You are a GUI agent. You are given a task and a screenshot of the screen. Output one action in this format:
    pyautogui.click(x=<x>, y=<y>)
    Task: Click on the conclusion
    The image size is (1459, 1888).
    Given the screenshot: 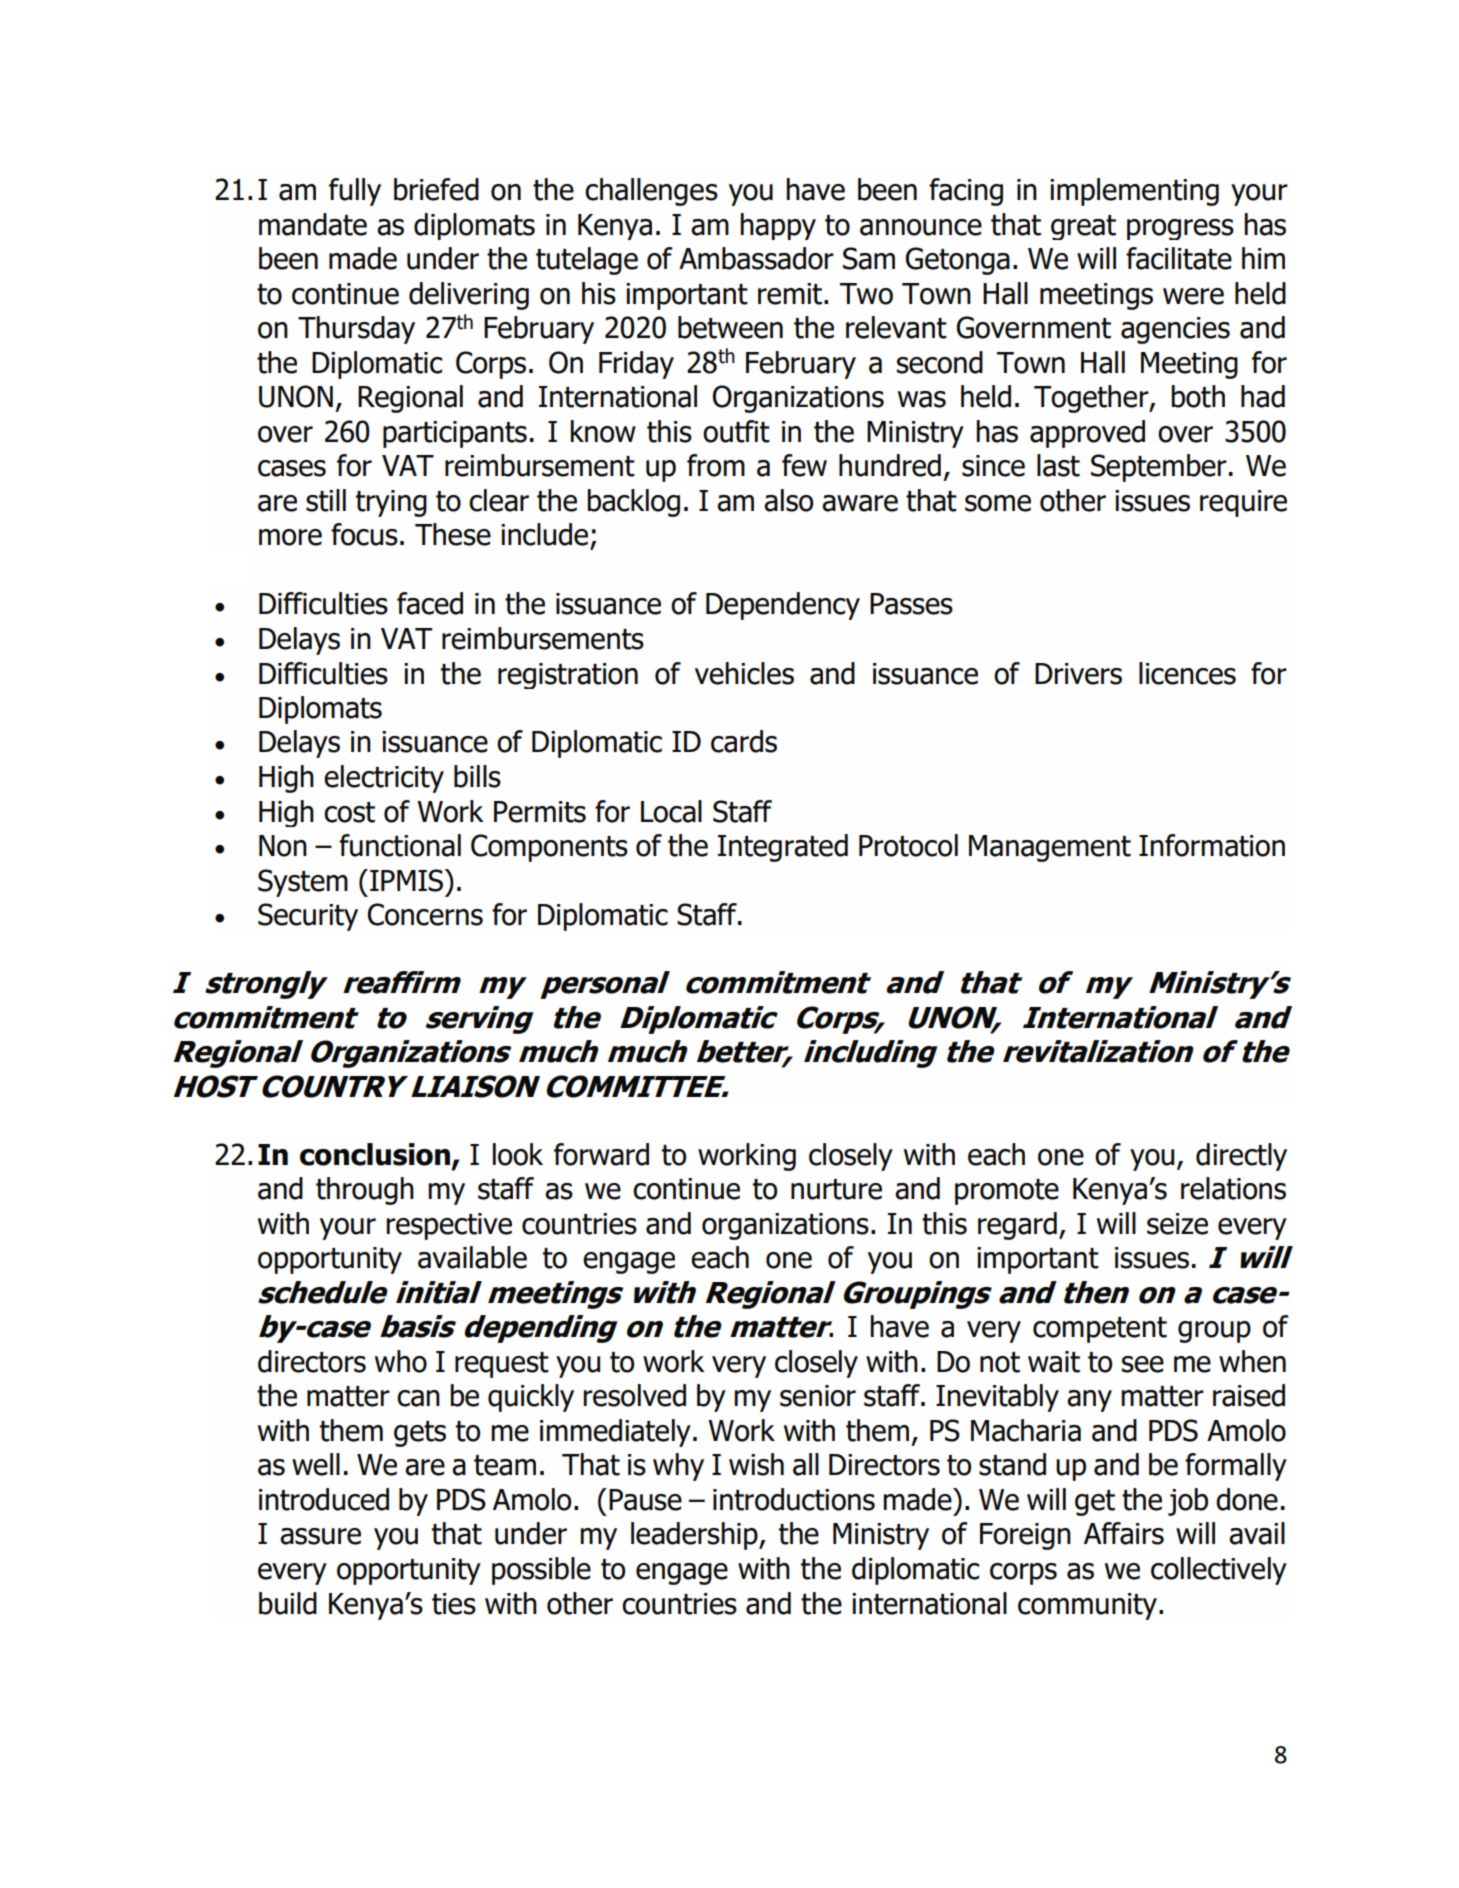 What is the action you would take?
    pyautogui.click(x=376, y=1155)
